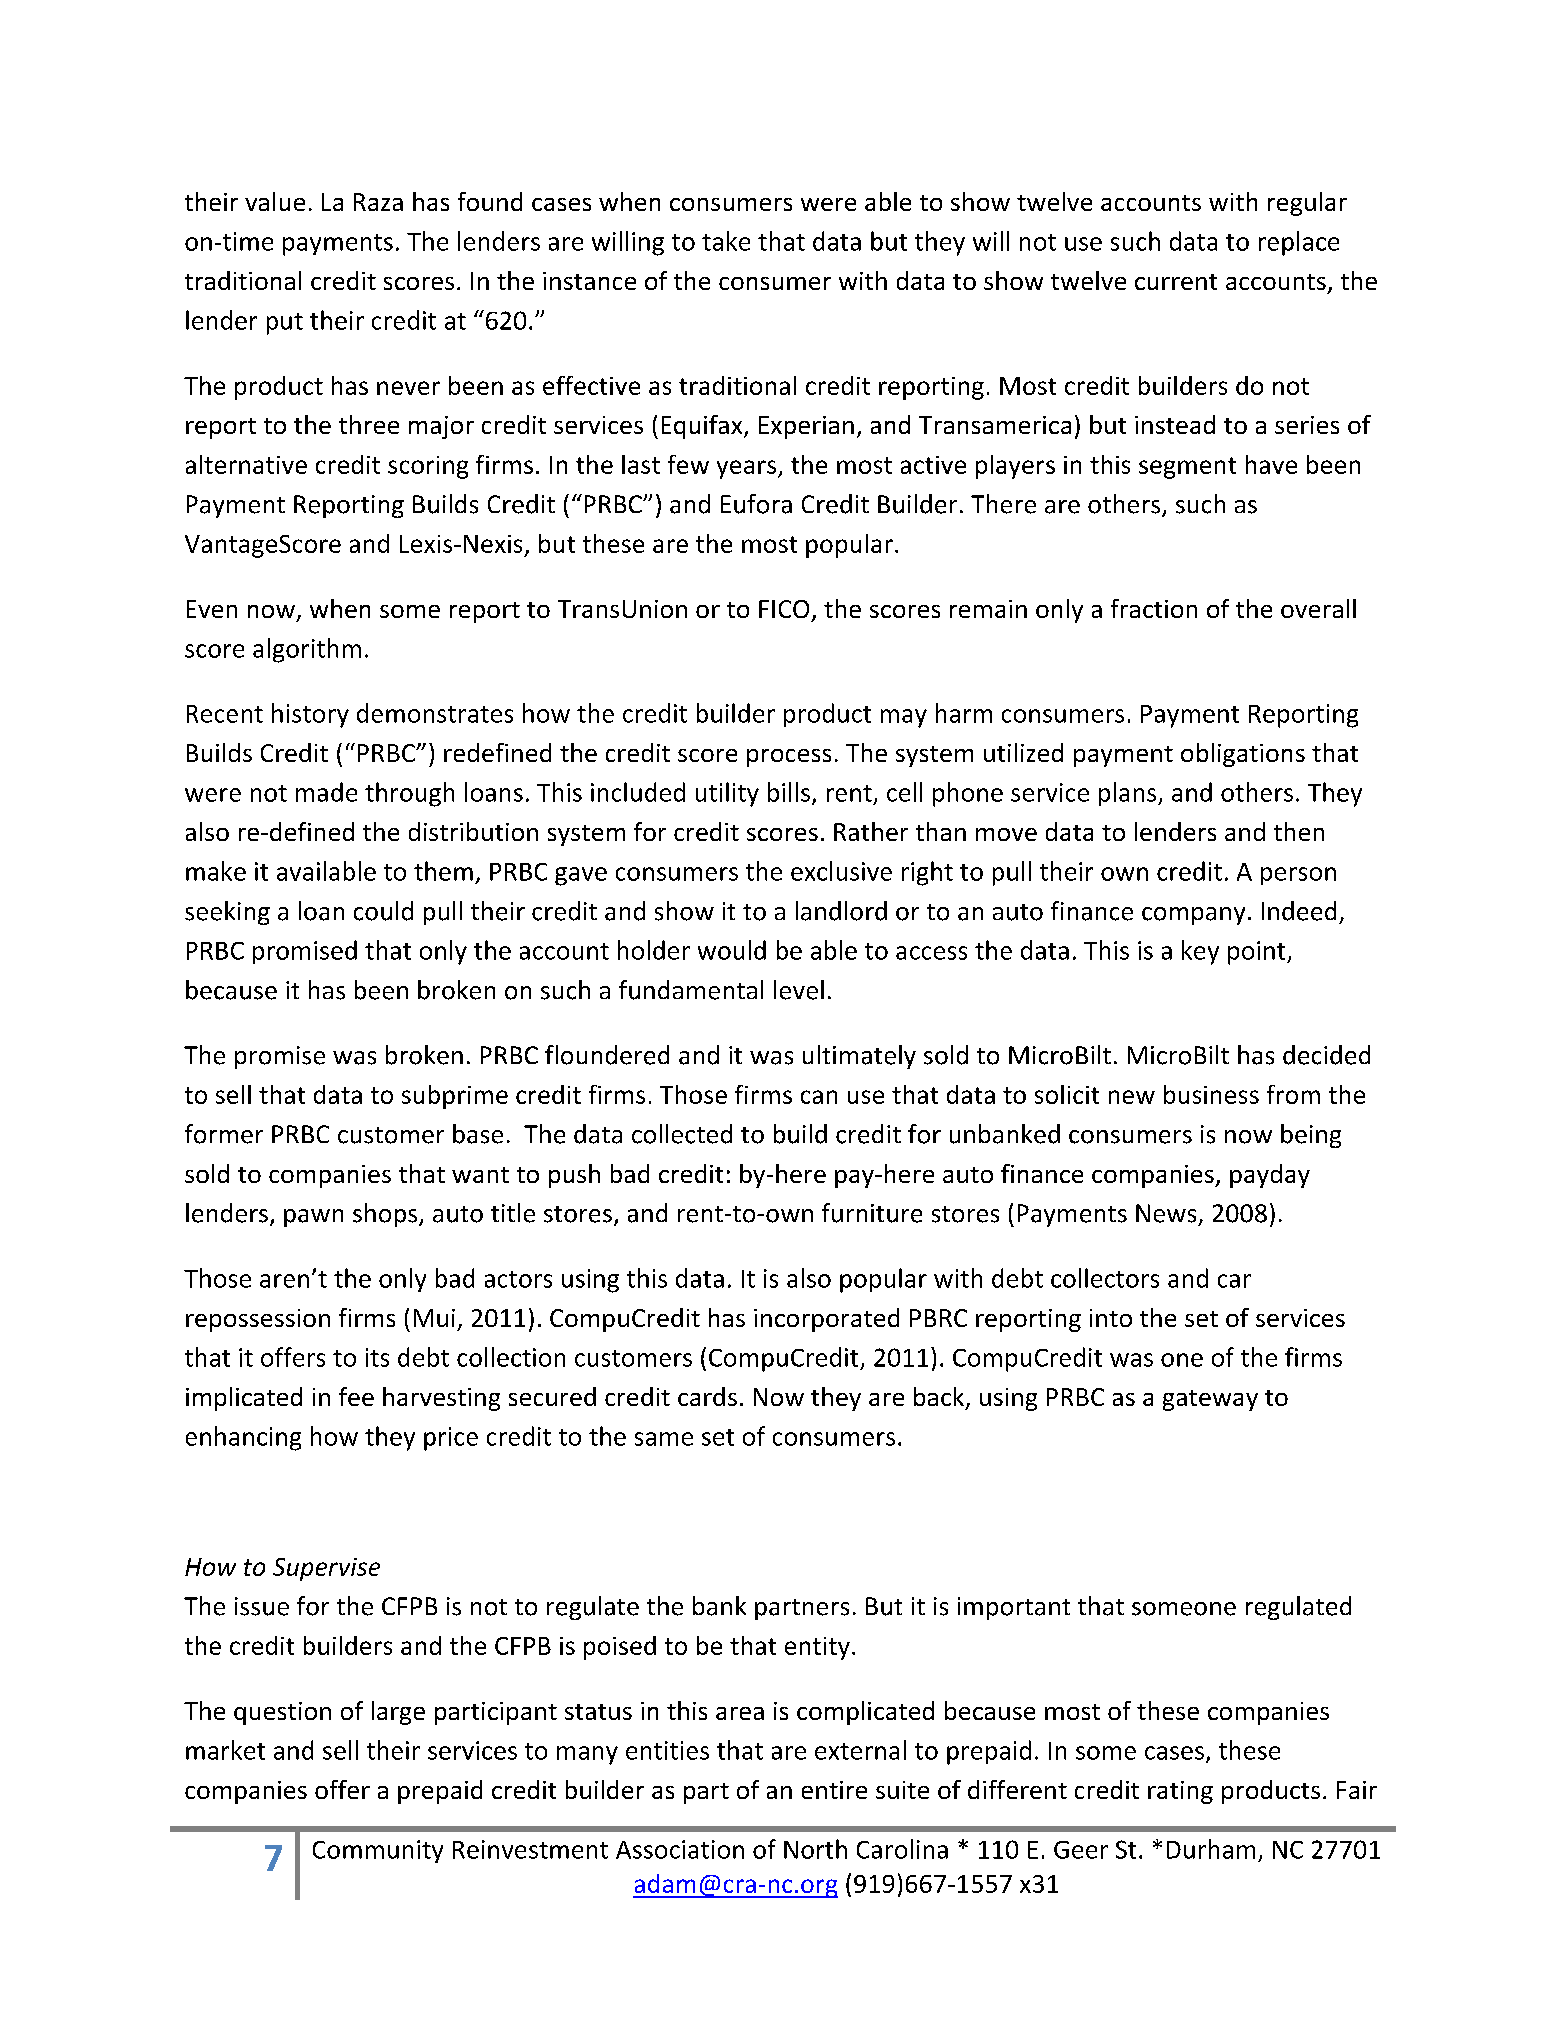 Image resolution: width=1566 pixels, height=2027 pixels. What do you see at coordinates (434, 1318) in the screenshot?
I see `Mui` at bounding box center [434, 1318].
